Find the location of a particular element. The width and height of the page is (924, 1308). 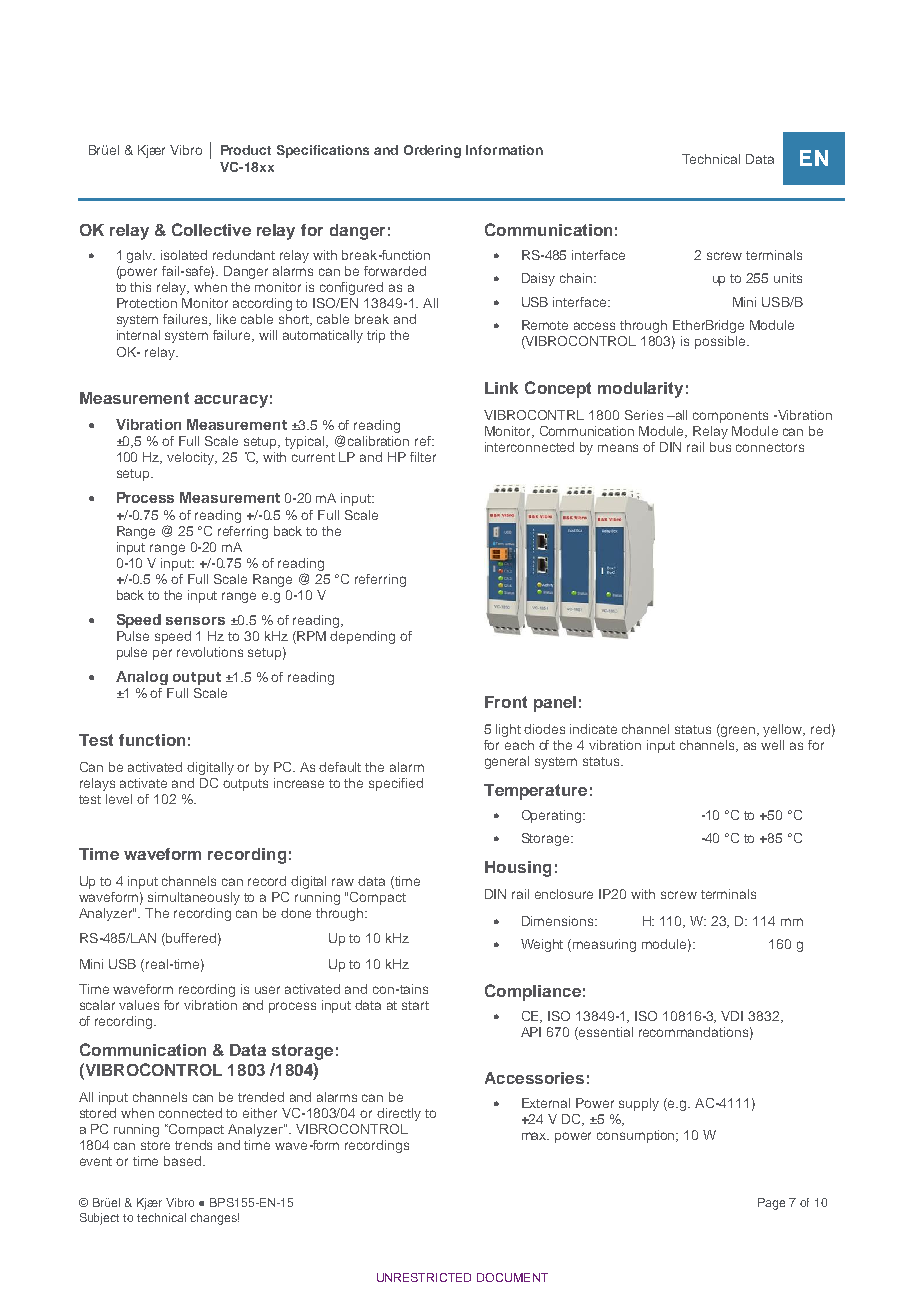

units is located at coordinates (788, 278).
